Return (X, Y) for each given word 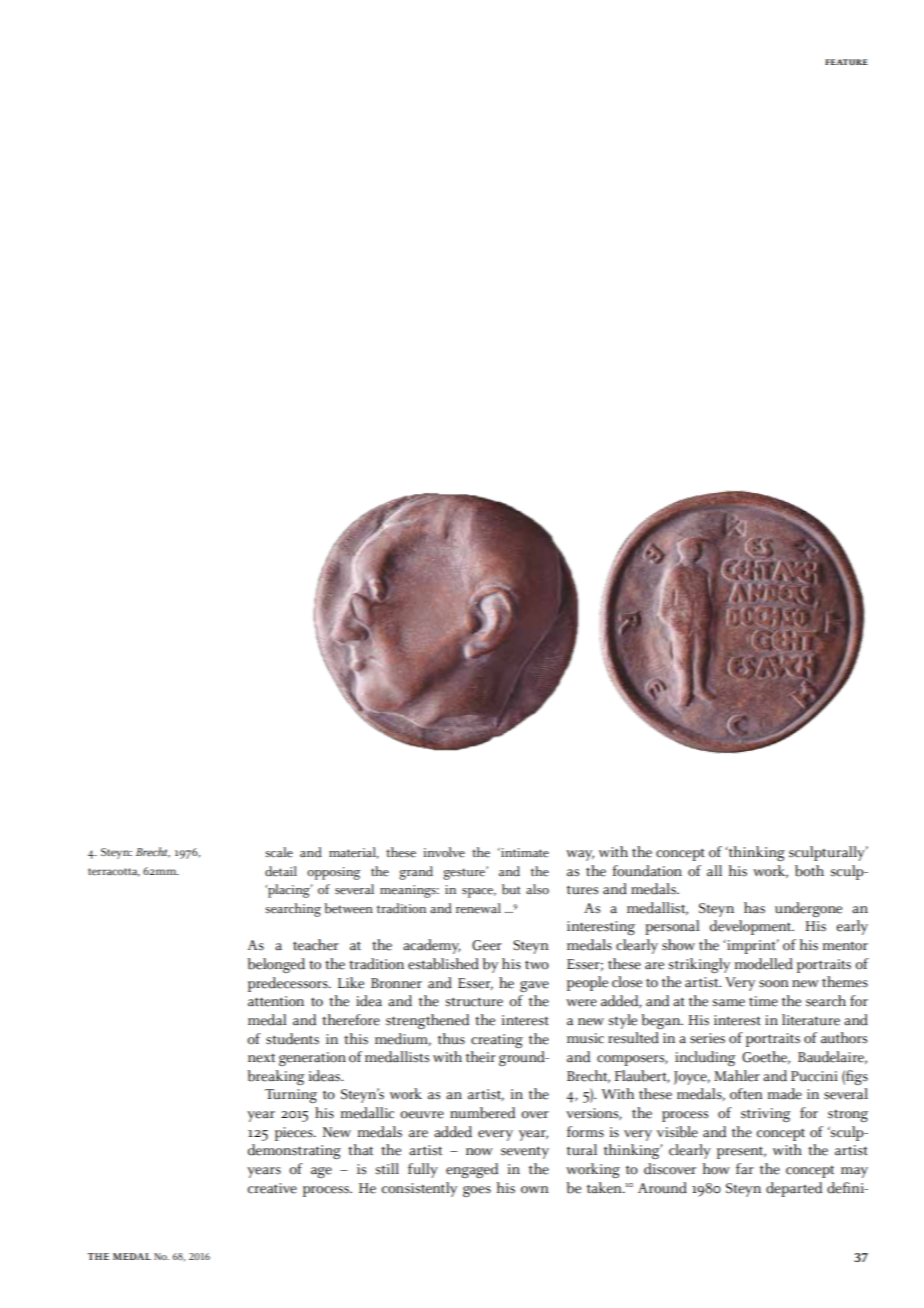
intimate (524, 852)
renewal (478, 908)
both (809, 871)
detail (281, 871)
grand (416, 873)
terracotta (114, 872)
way (580, 855)
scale (279, 852)
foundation (647, 871)
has (754, 908)
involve (444, 852)
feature (846, 62)
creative (272, 1188)
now (479, 1152)
